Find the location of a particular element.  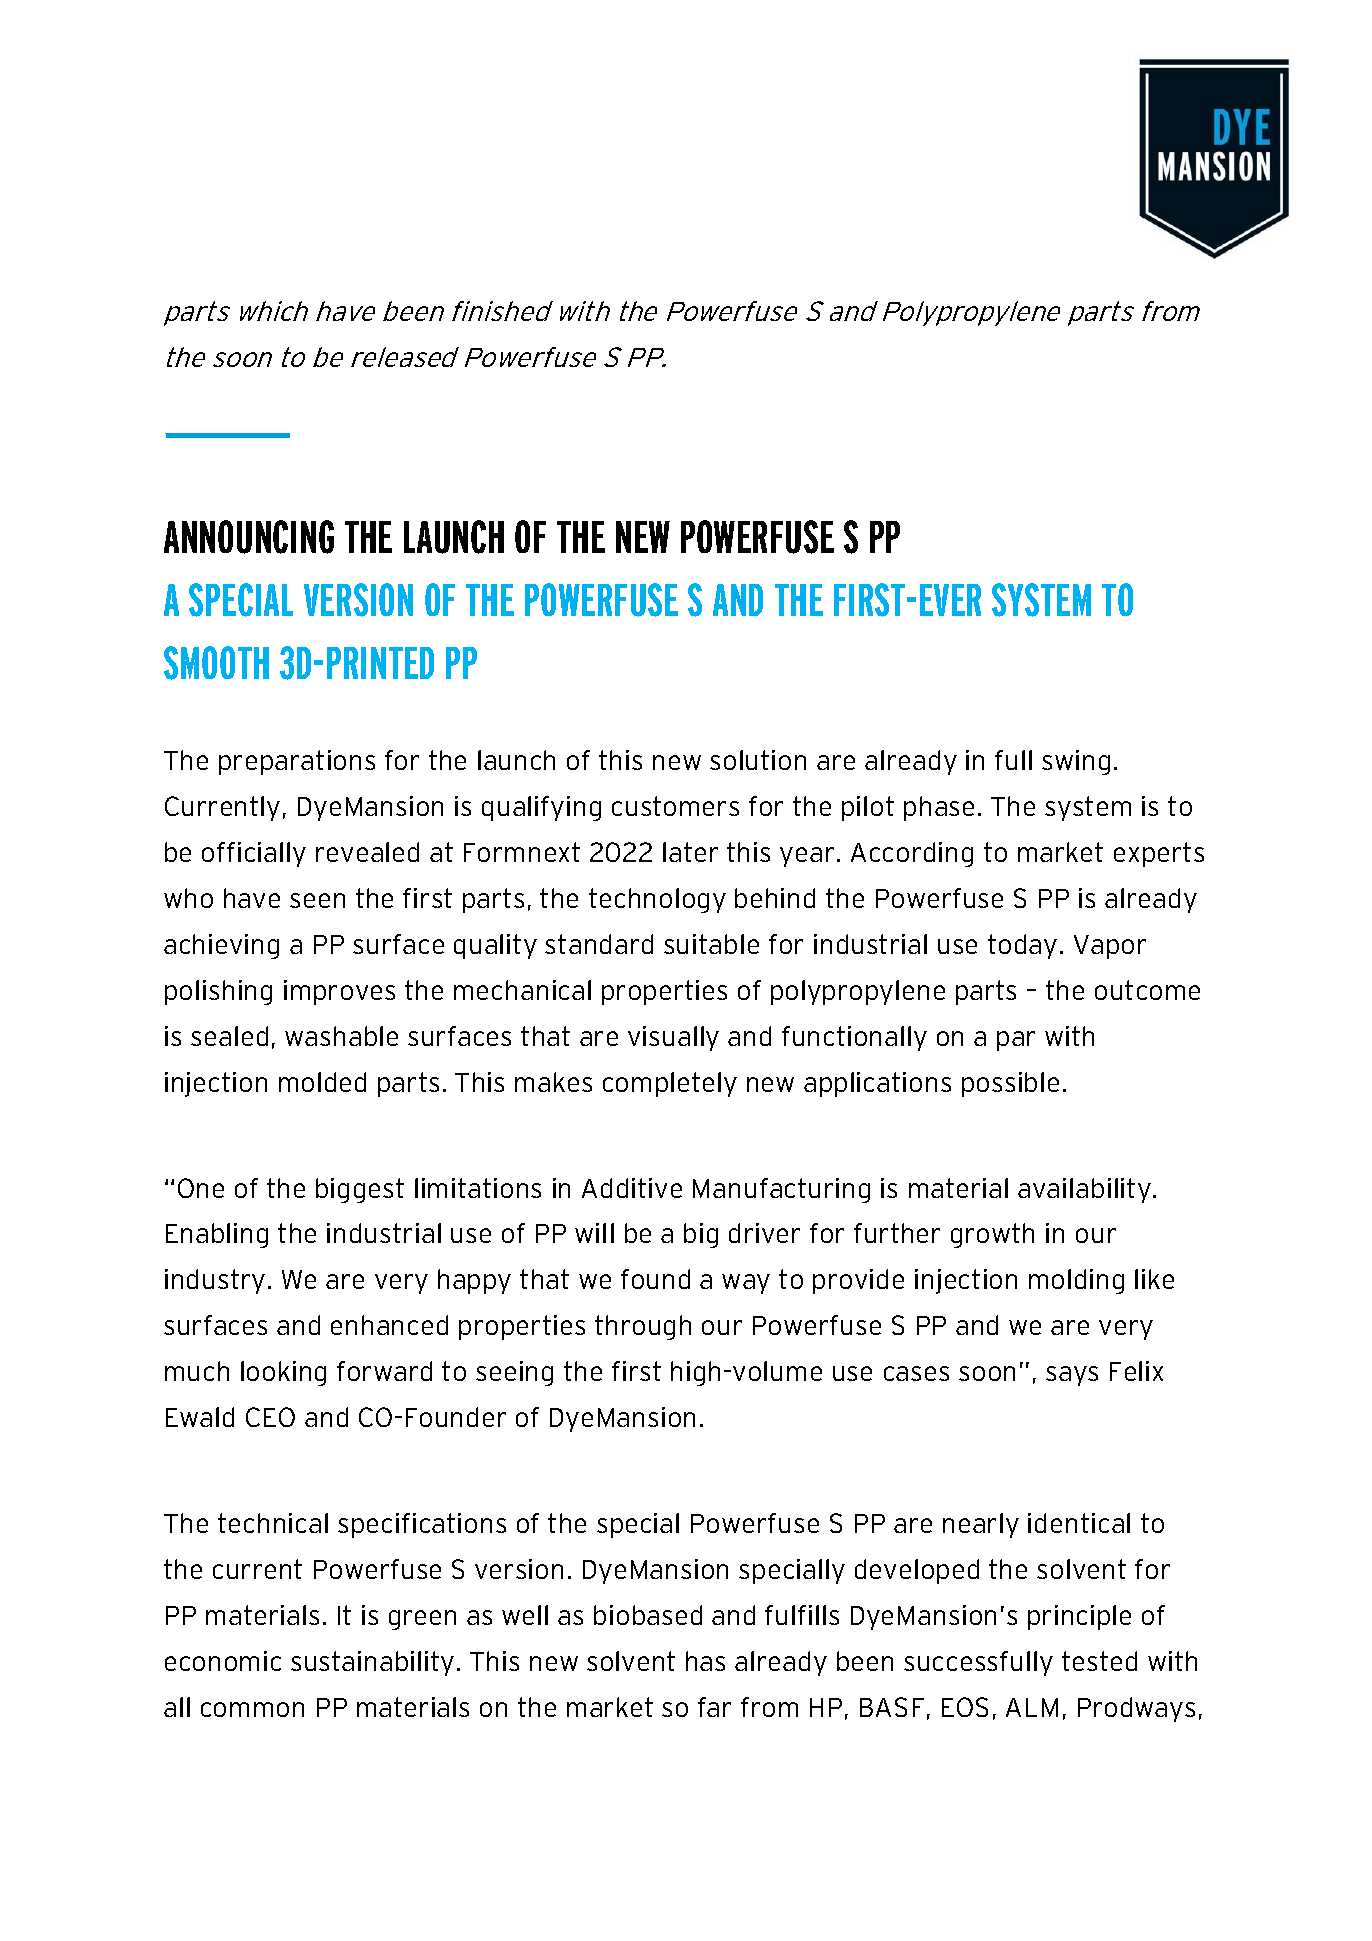

swing is located at coordinates (1076, 762).
